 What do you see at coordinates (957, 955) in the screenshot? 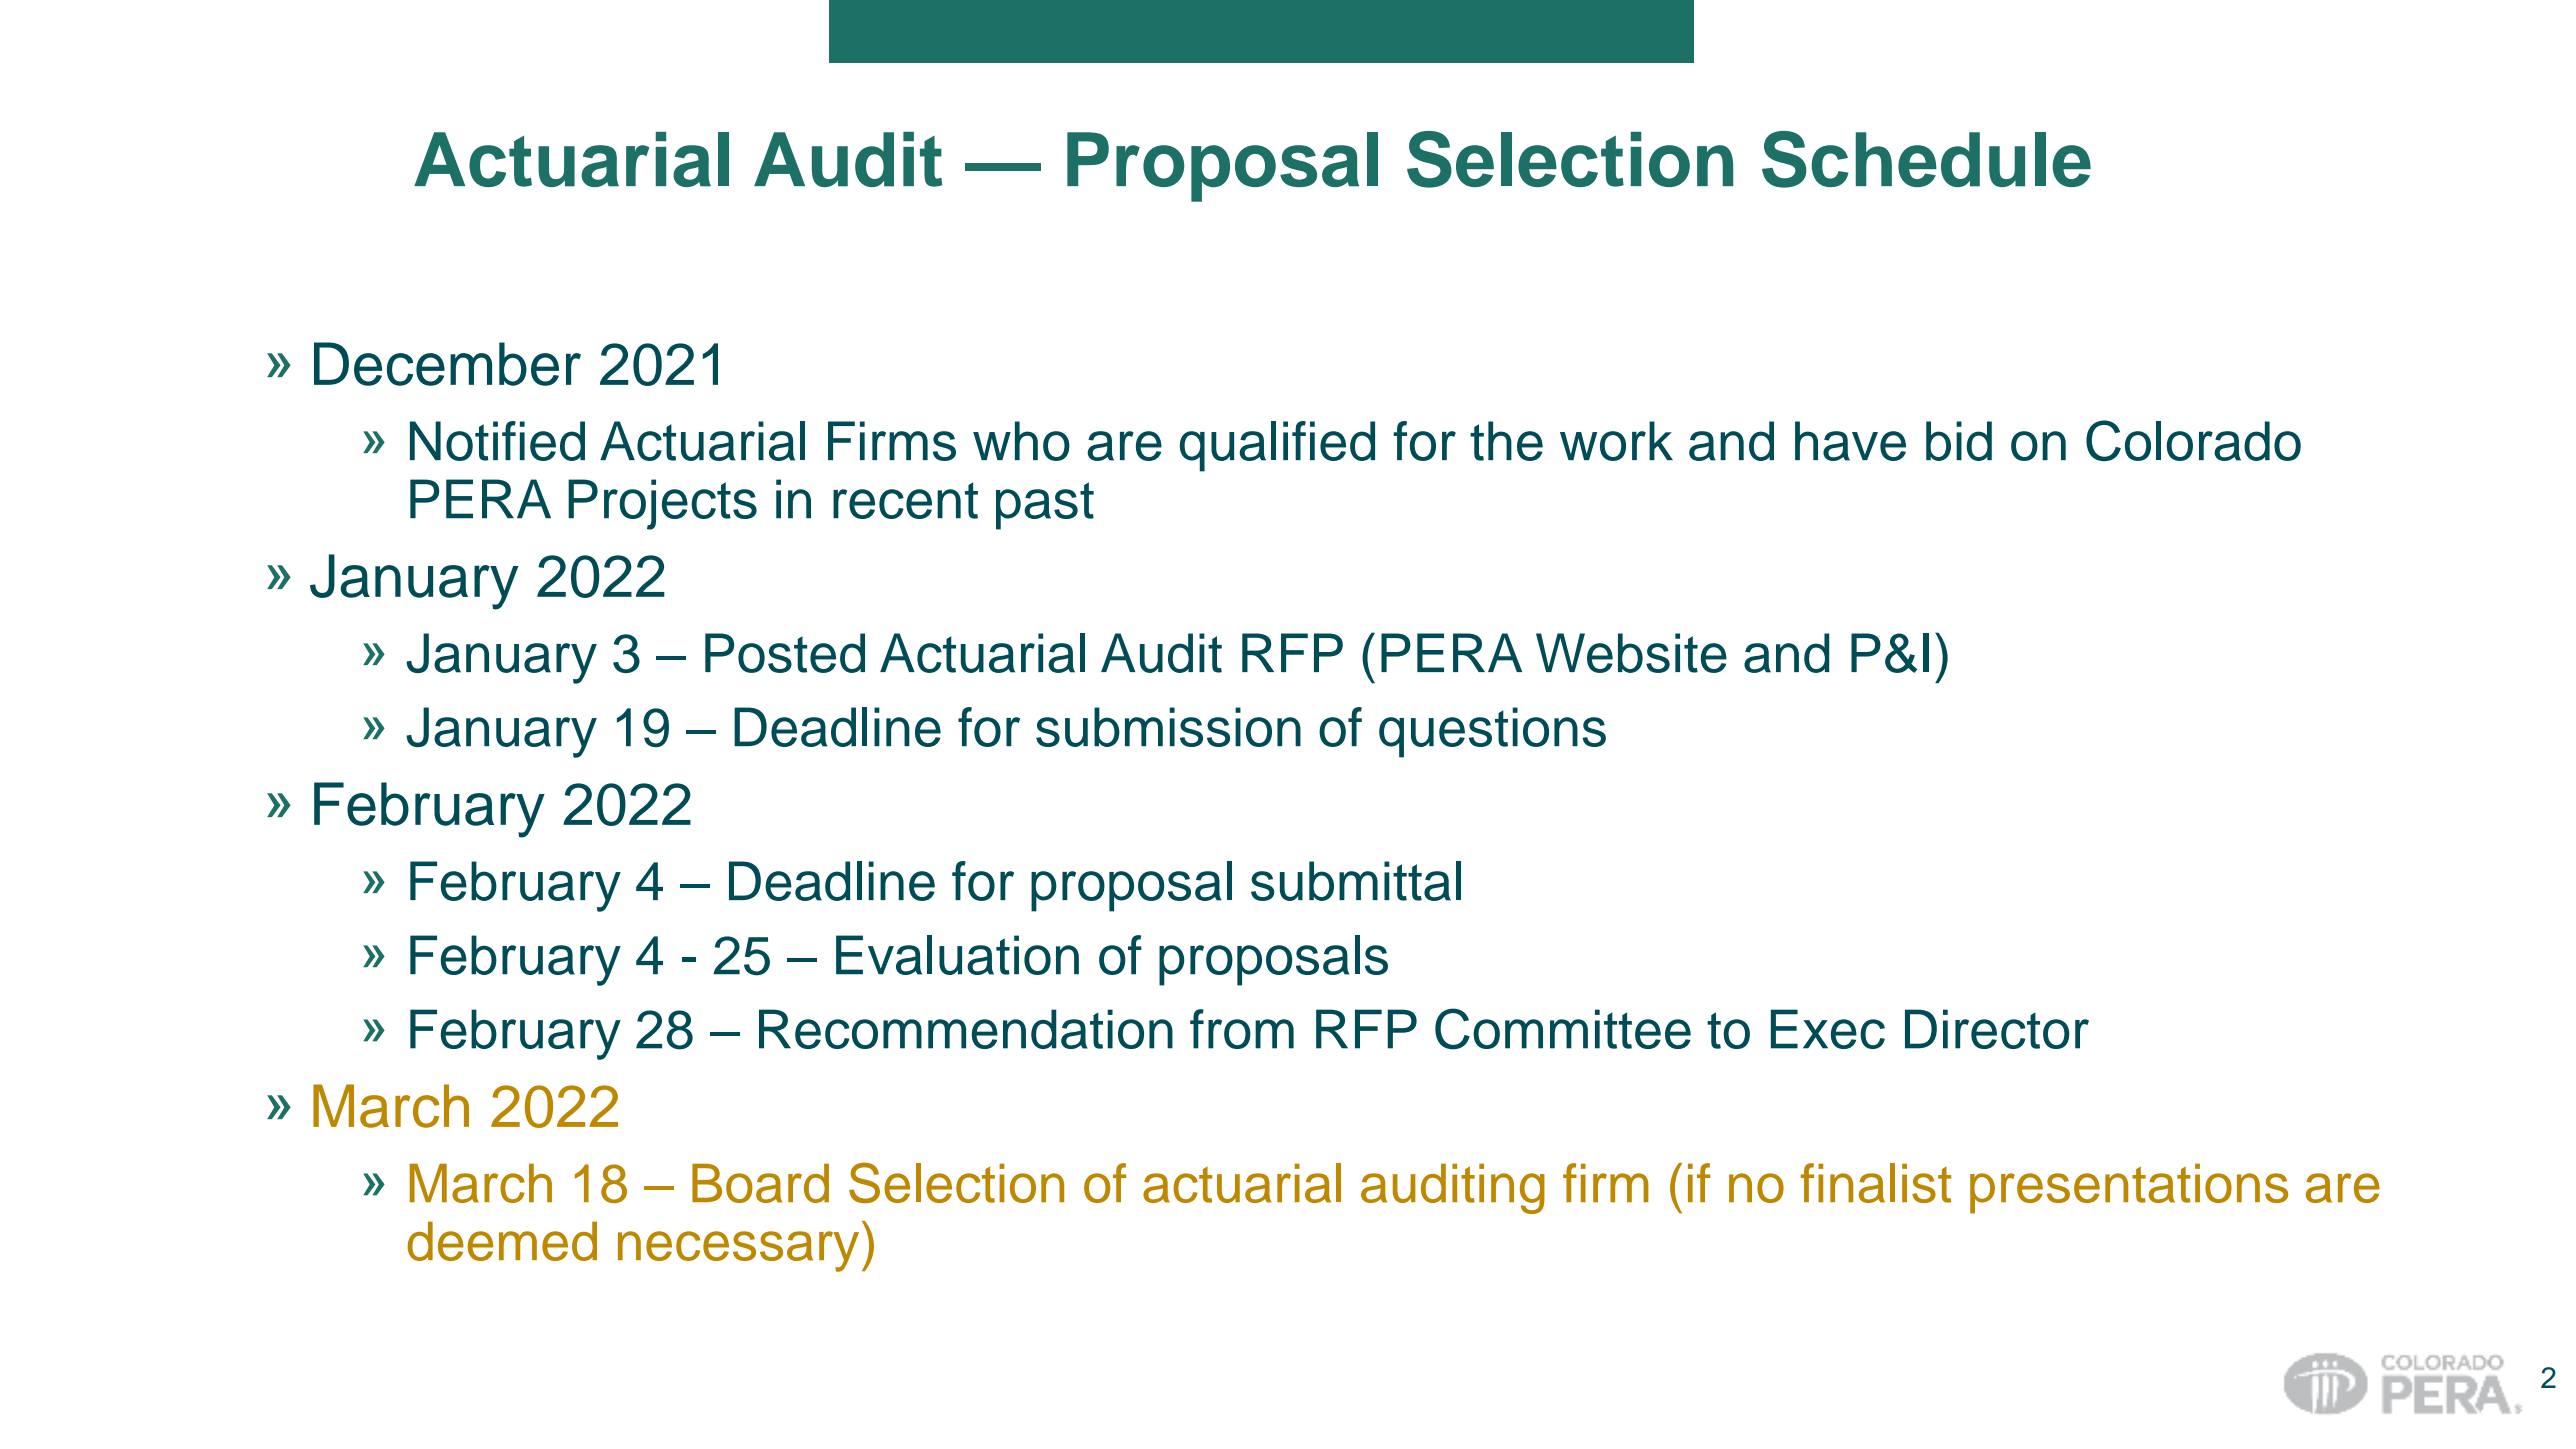
I see `Evaluation` at bounding box center [957, 955].
